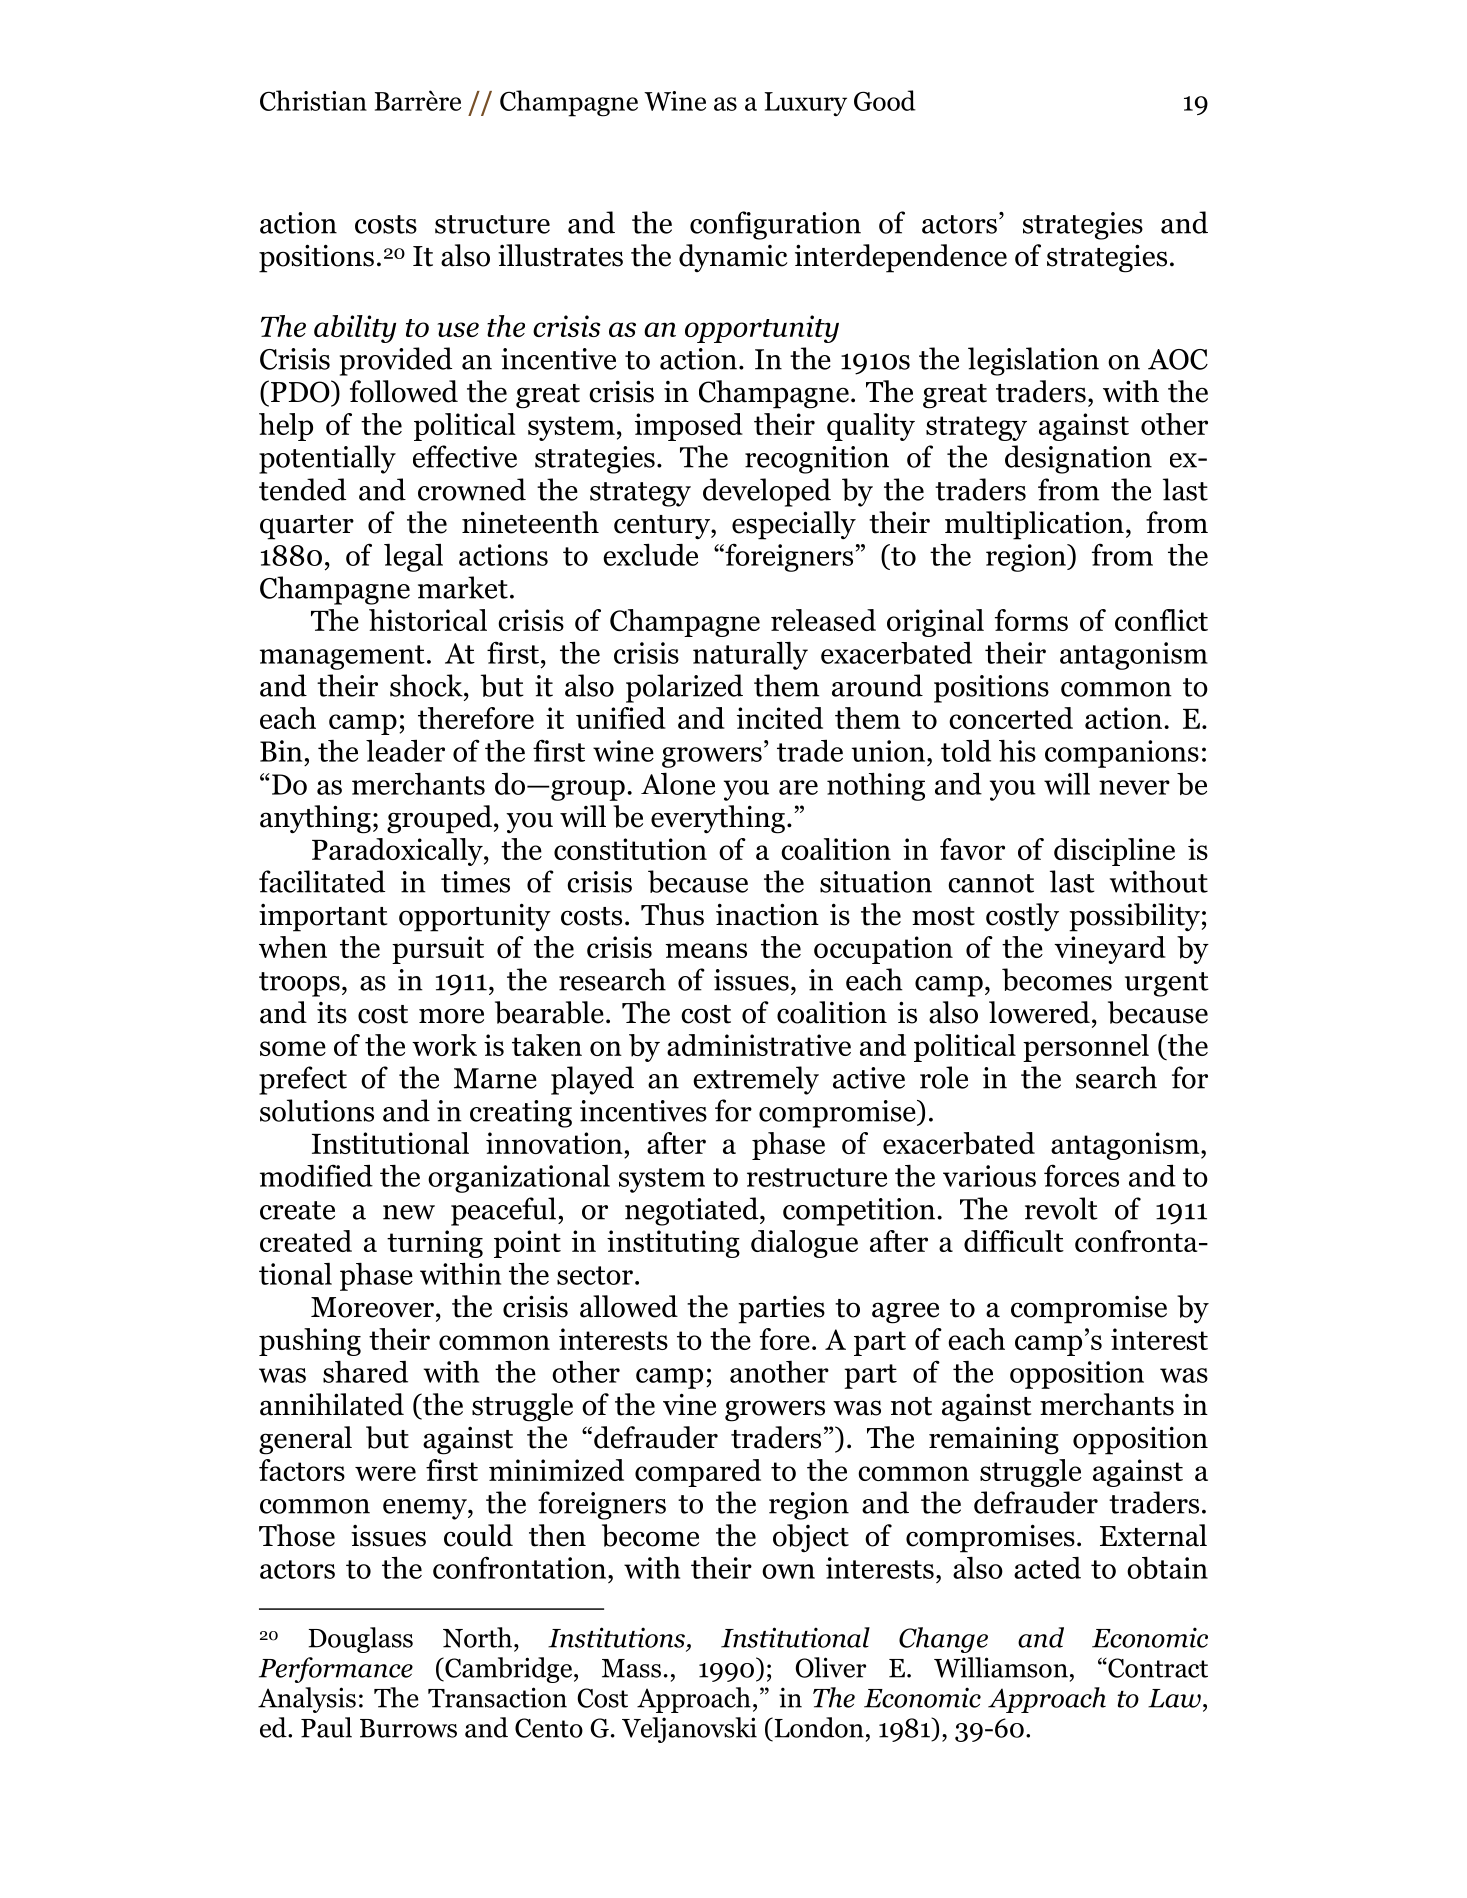  What do you see at coordinates (361, 1640) in the document?
I see `Douglass` at bounding box center [361, 1640].
